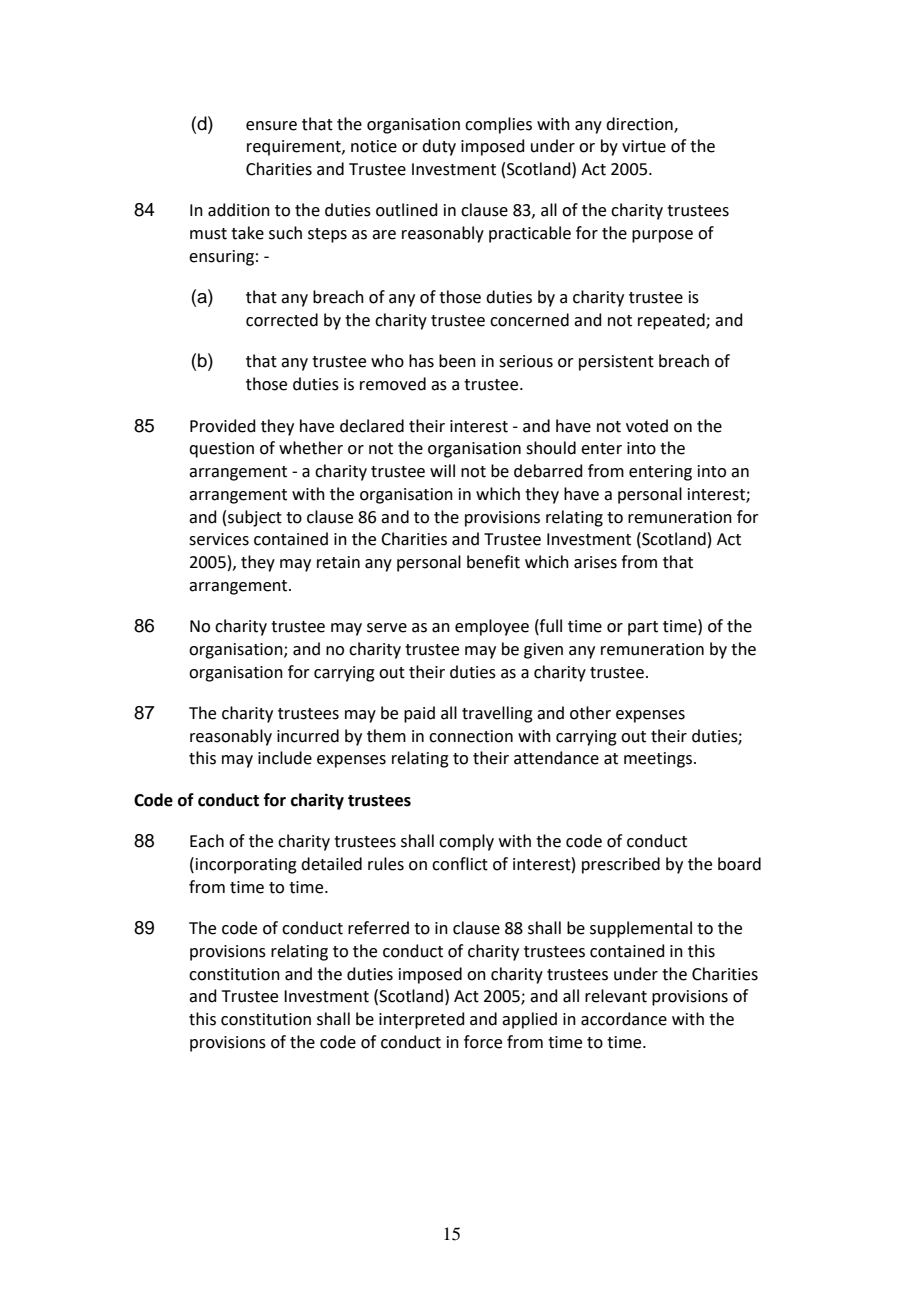 This page has height=1307, width=924. I want to click on force, so click(483, 1042).
